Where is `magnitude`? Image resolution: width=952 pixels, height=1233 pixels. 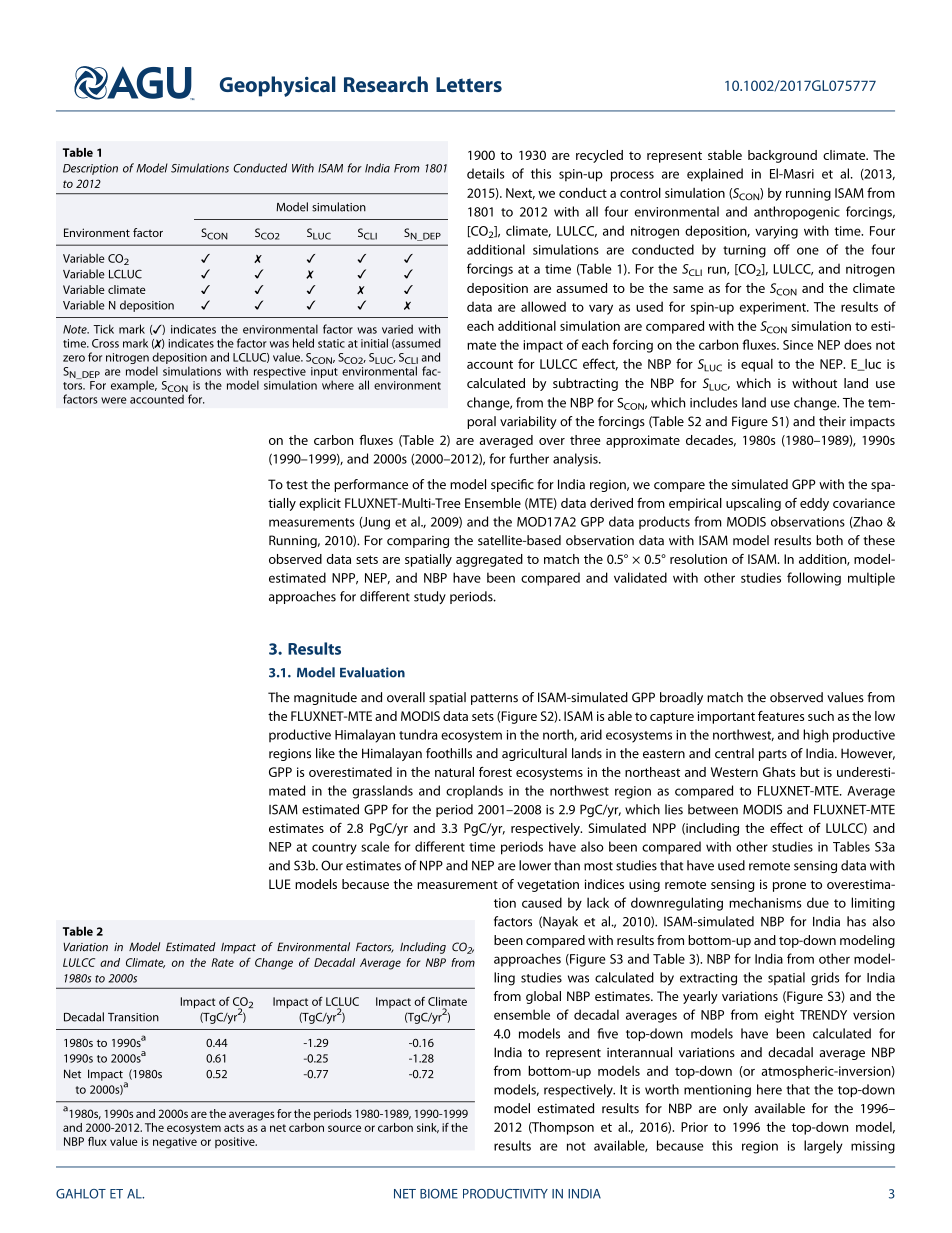
magnitude is located at coordinates (325, 698).
